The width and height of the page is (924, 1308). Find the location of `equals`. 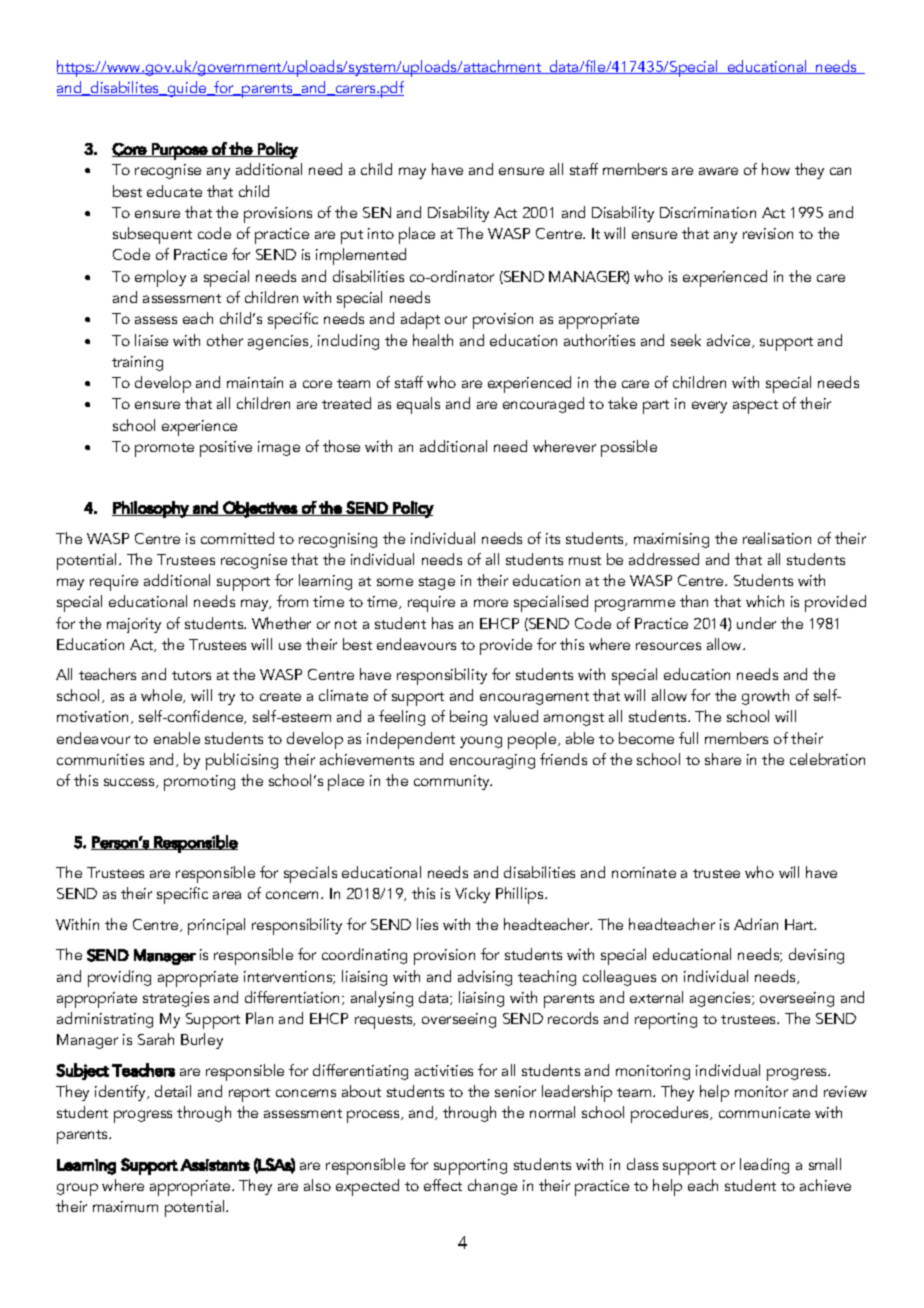

equals is located at coordinates (418, 405).
